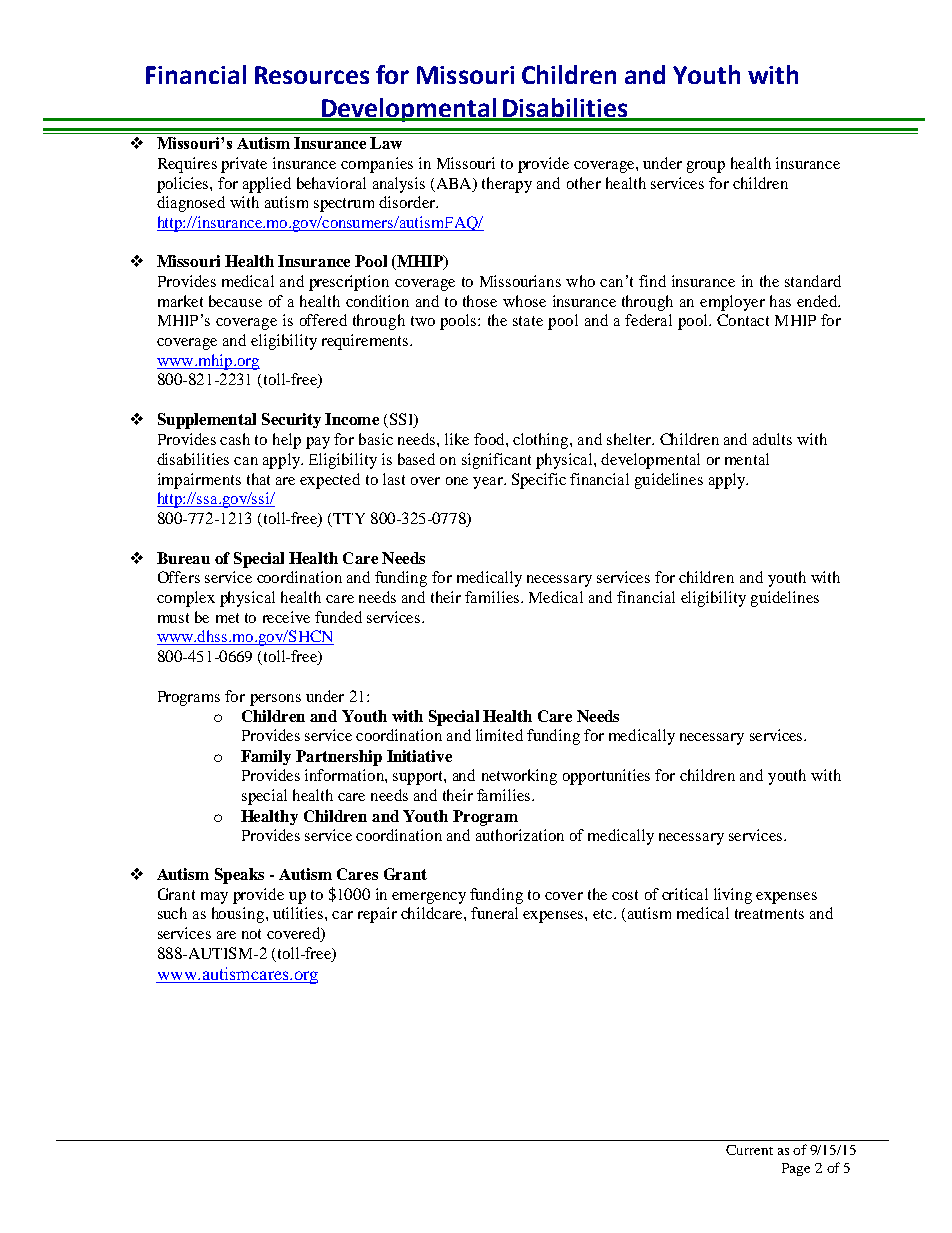 The height and width of the screenshot is (1233, 952). Describe the element at coordinates (235, 301) in the screenshot. I see `because` at that location.
